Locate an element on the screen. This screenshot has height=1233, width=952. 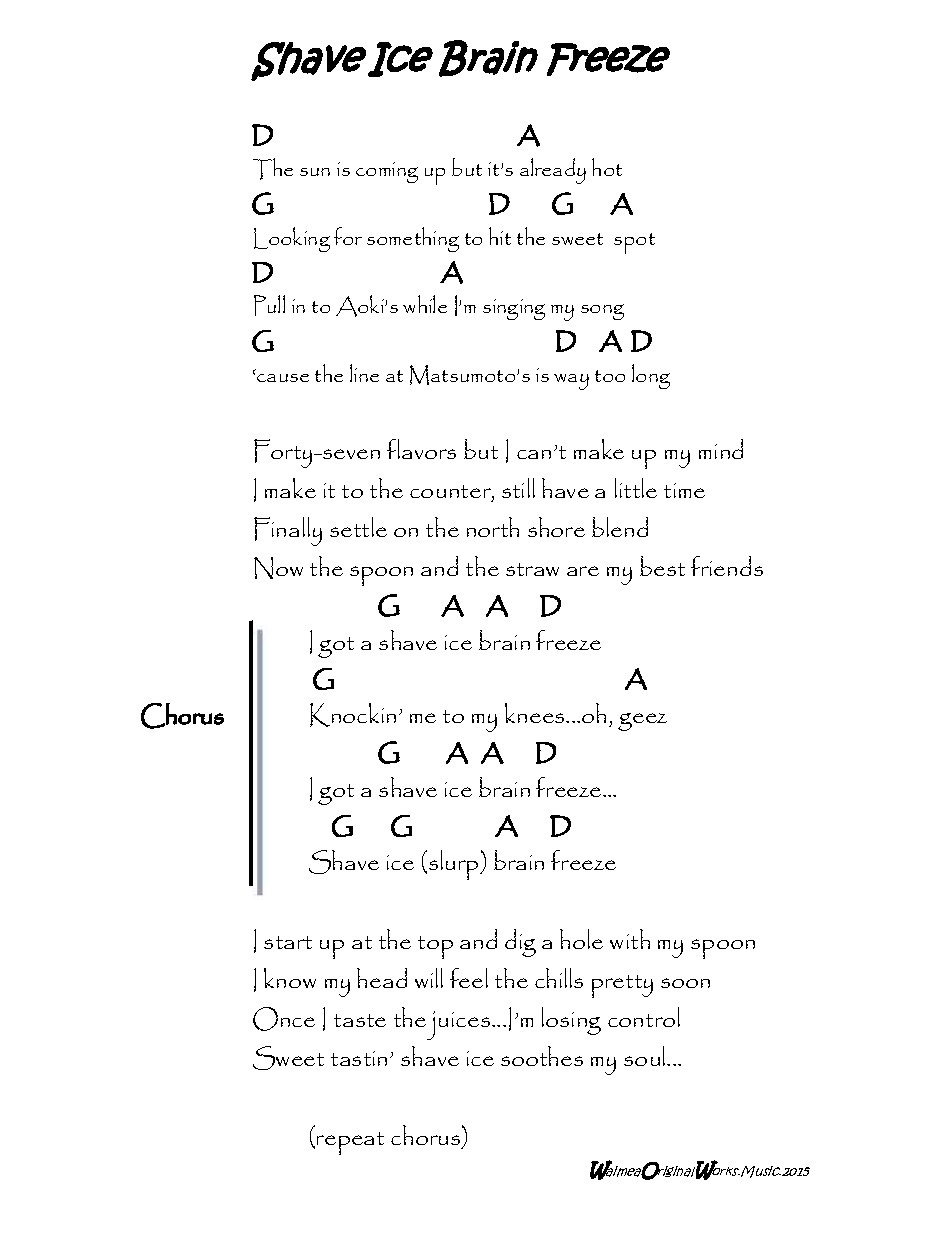
north is located at coordinates (493, 527).
